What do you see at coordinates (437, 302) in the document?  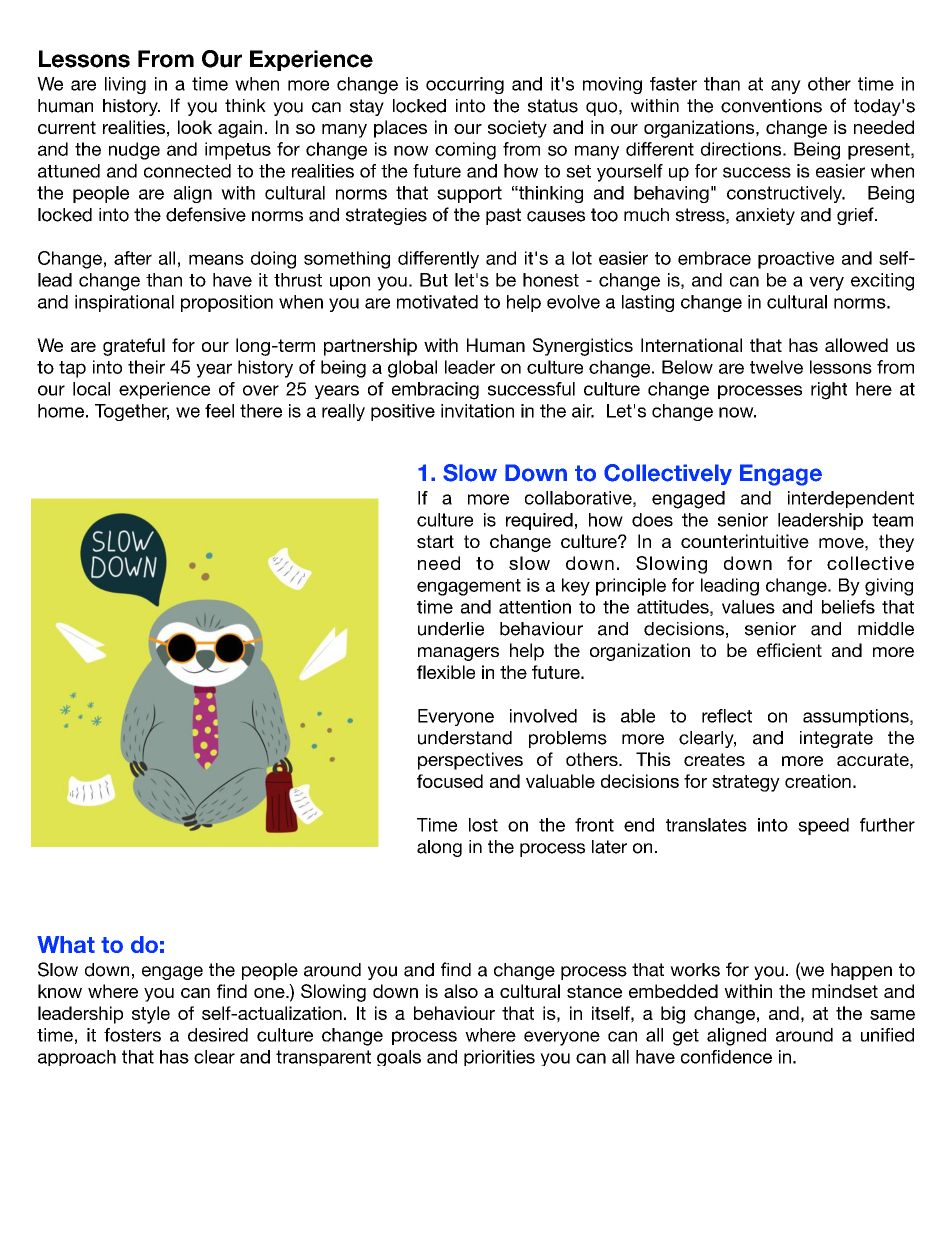 I see `motivated` at bounding box center [437, 302].
